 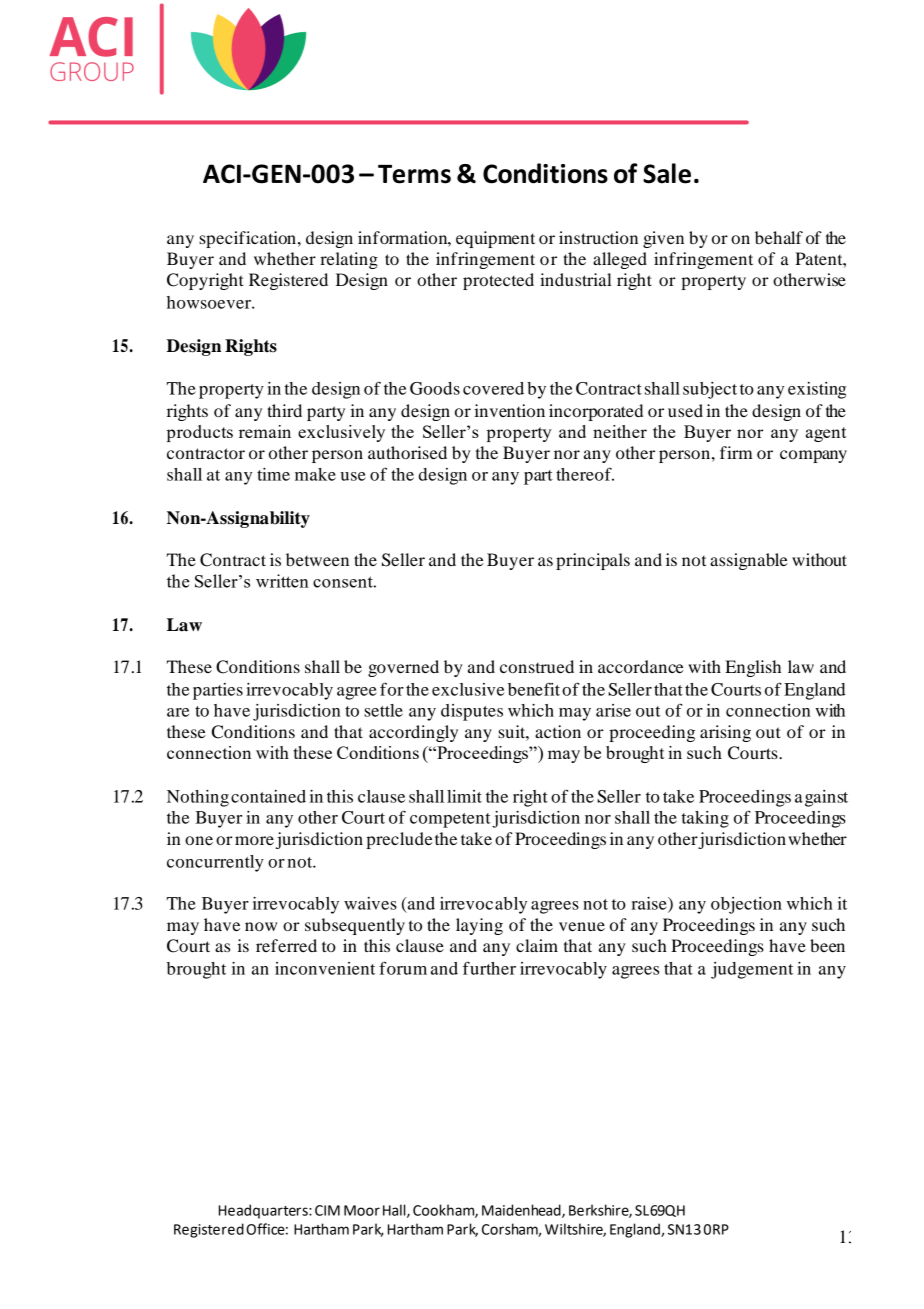 I want to click on Maidenhead, so click(x=522, y=1211).
